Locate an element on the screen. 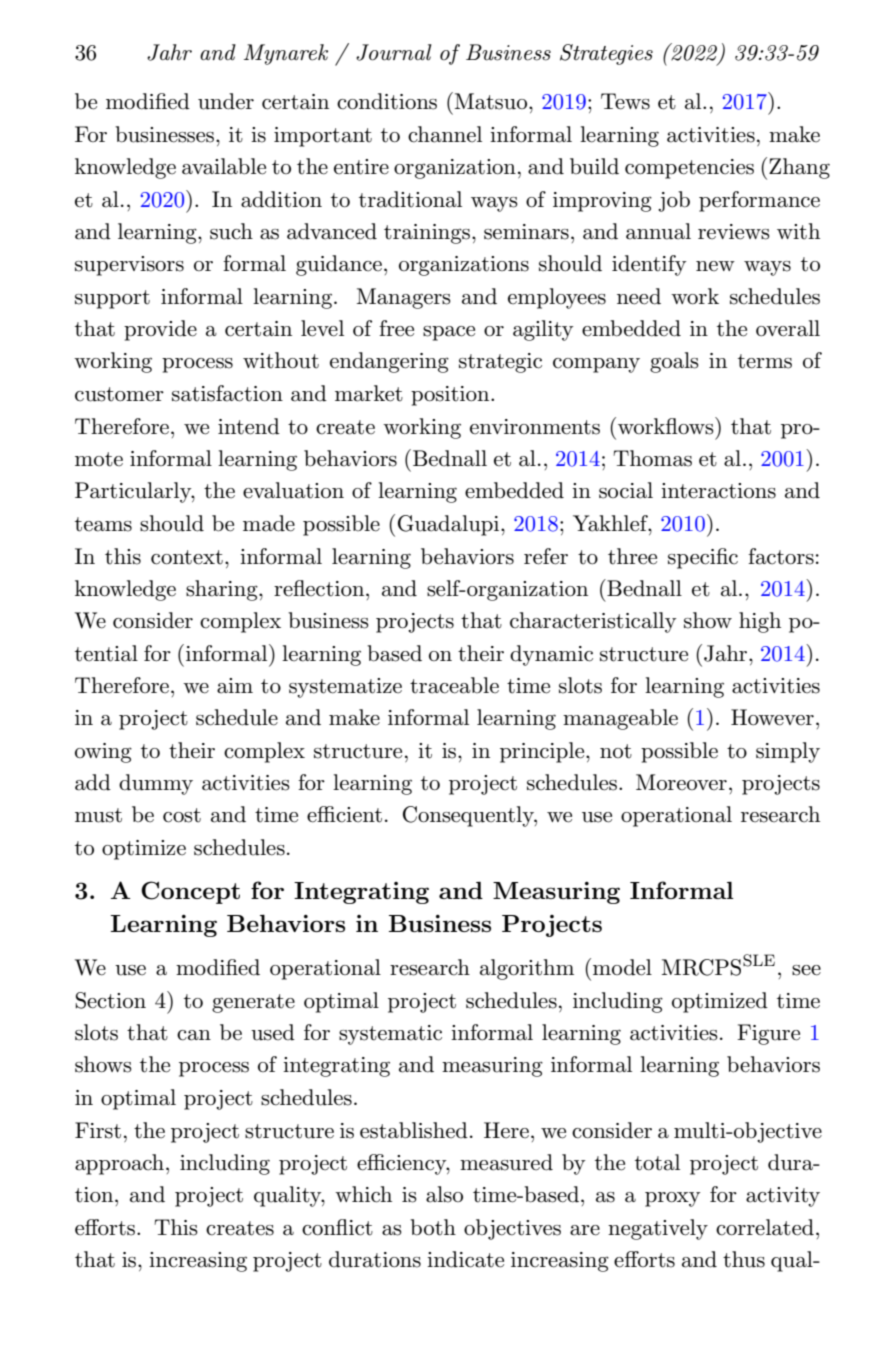  Tews is located at coordinates (625, 101).
